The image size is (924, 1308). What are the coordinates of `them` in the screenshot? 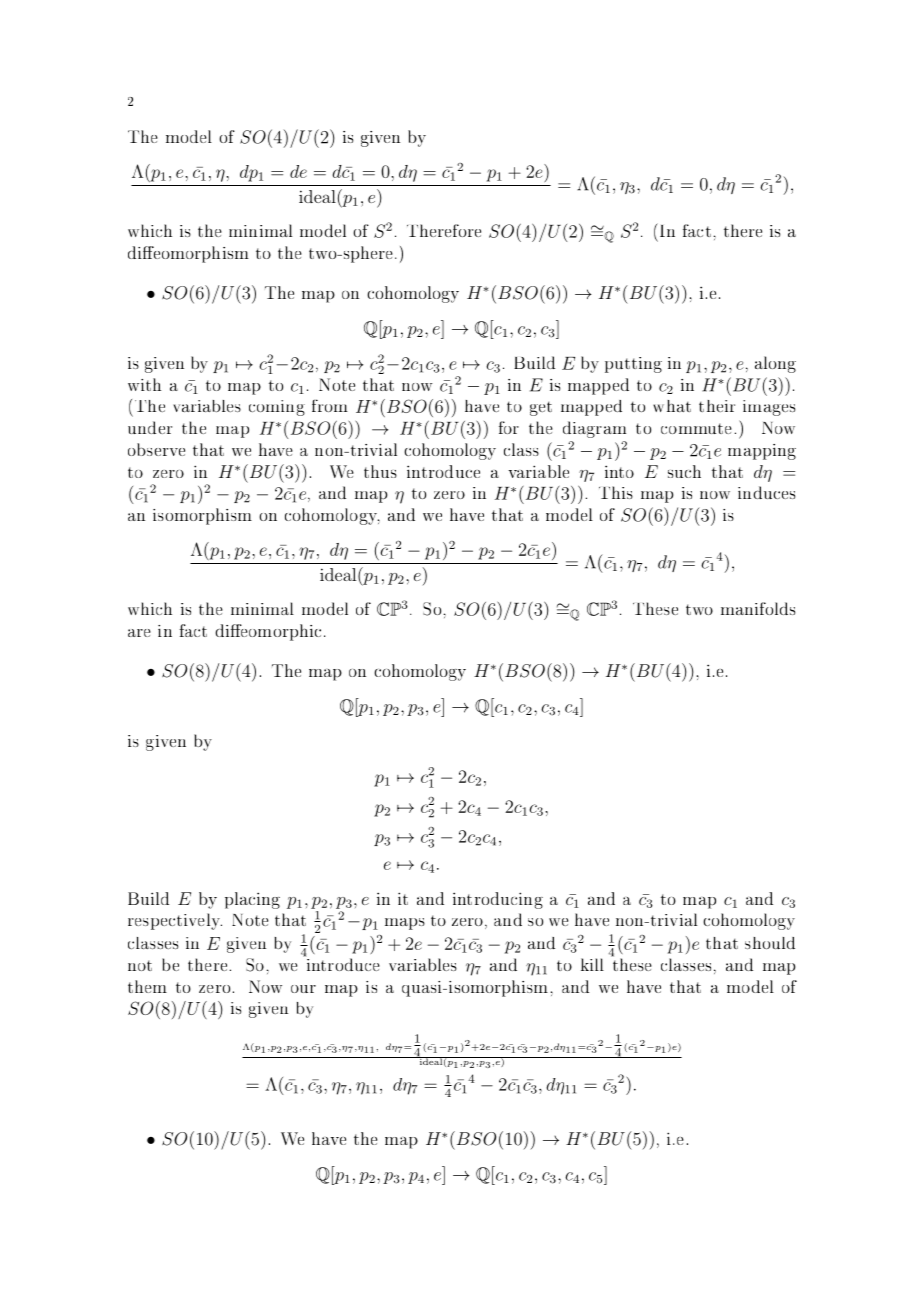 It's located at (147, 986).
